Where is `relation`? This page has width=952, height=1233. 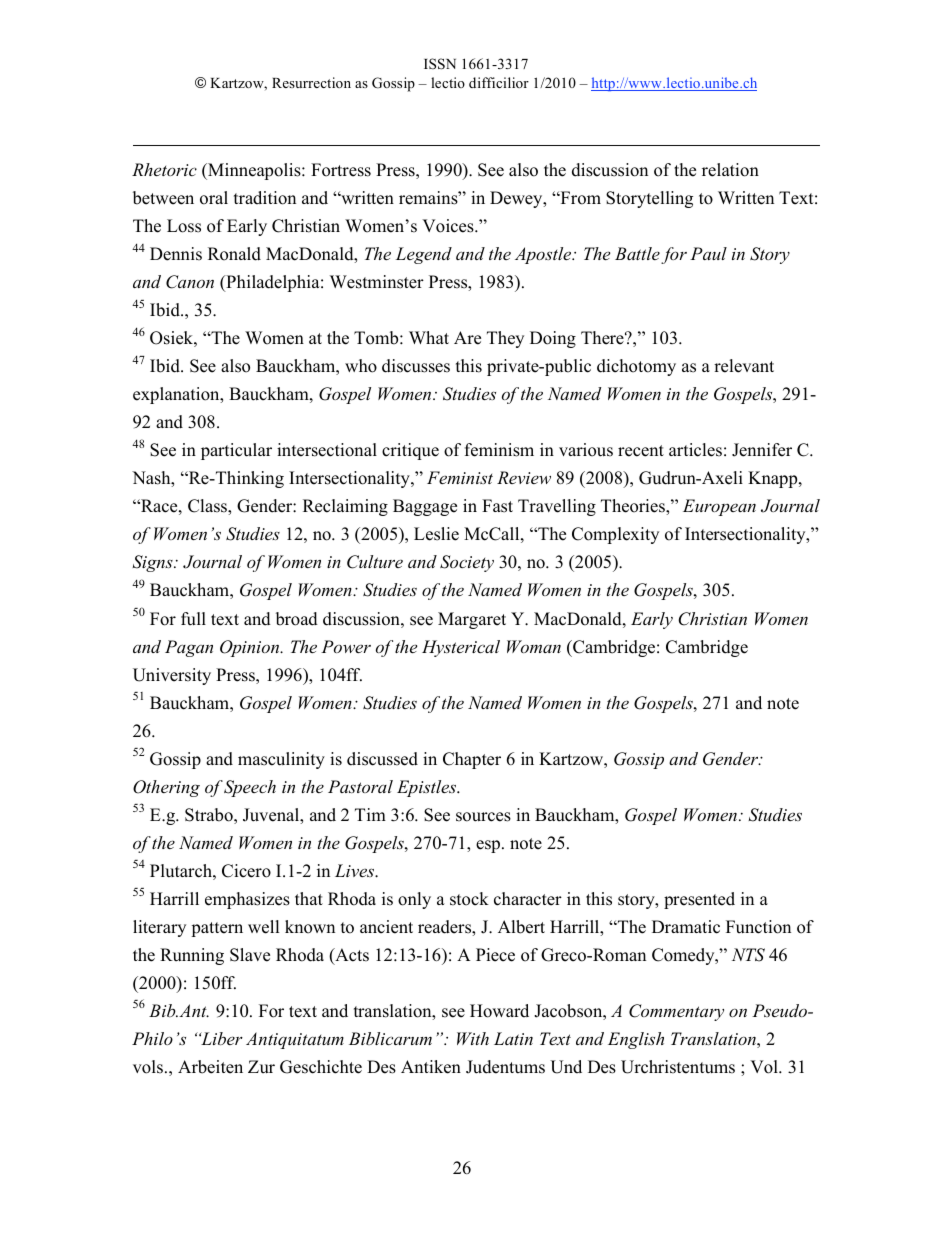
relation is located at coordinates (730, 170).
